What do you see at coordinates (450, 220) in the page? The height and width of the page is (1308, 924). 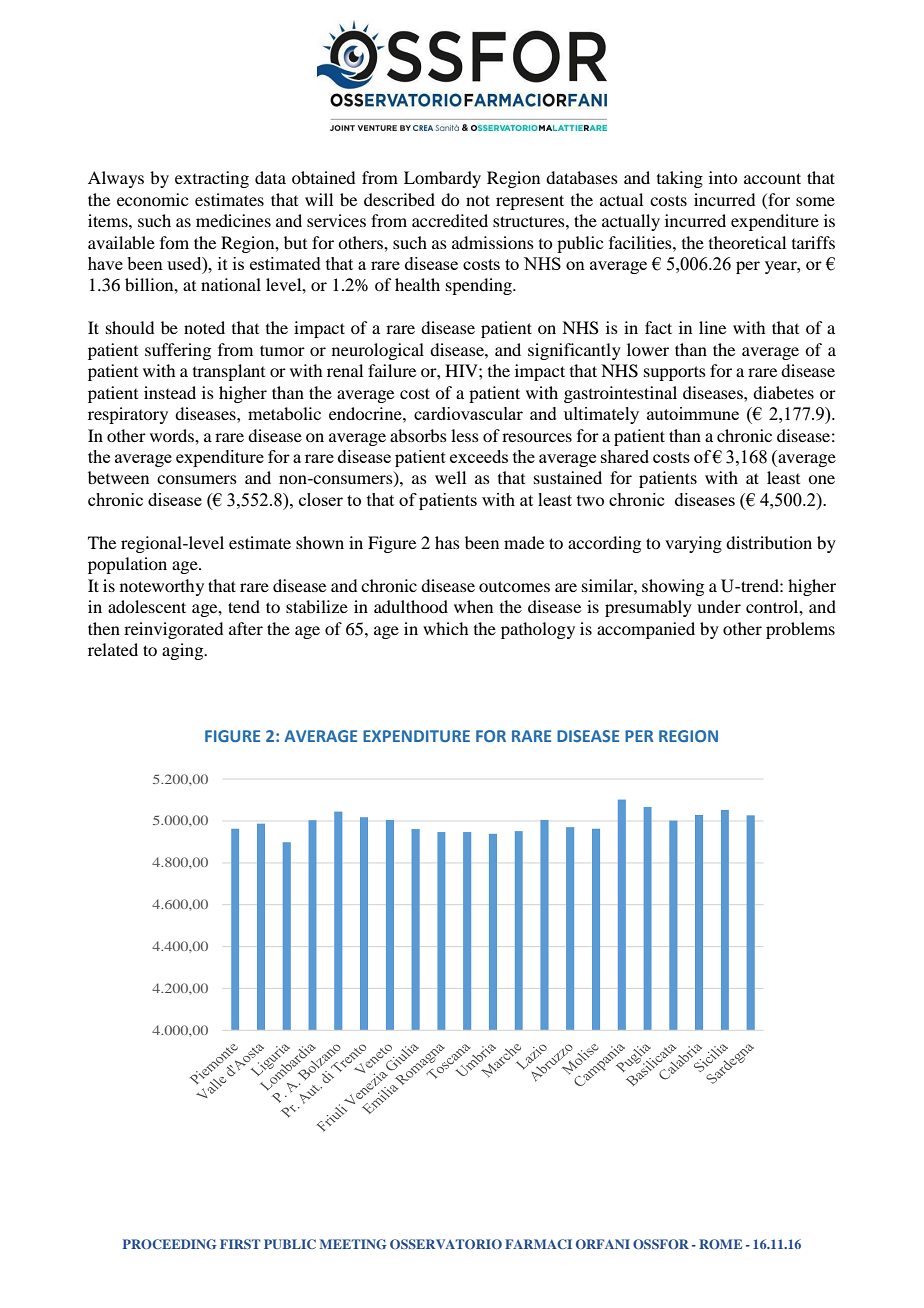 I see `accredited` at bounding box center [450, 220].
